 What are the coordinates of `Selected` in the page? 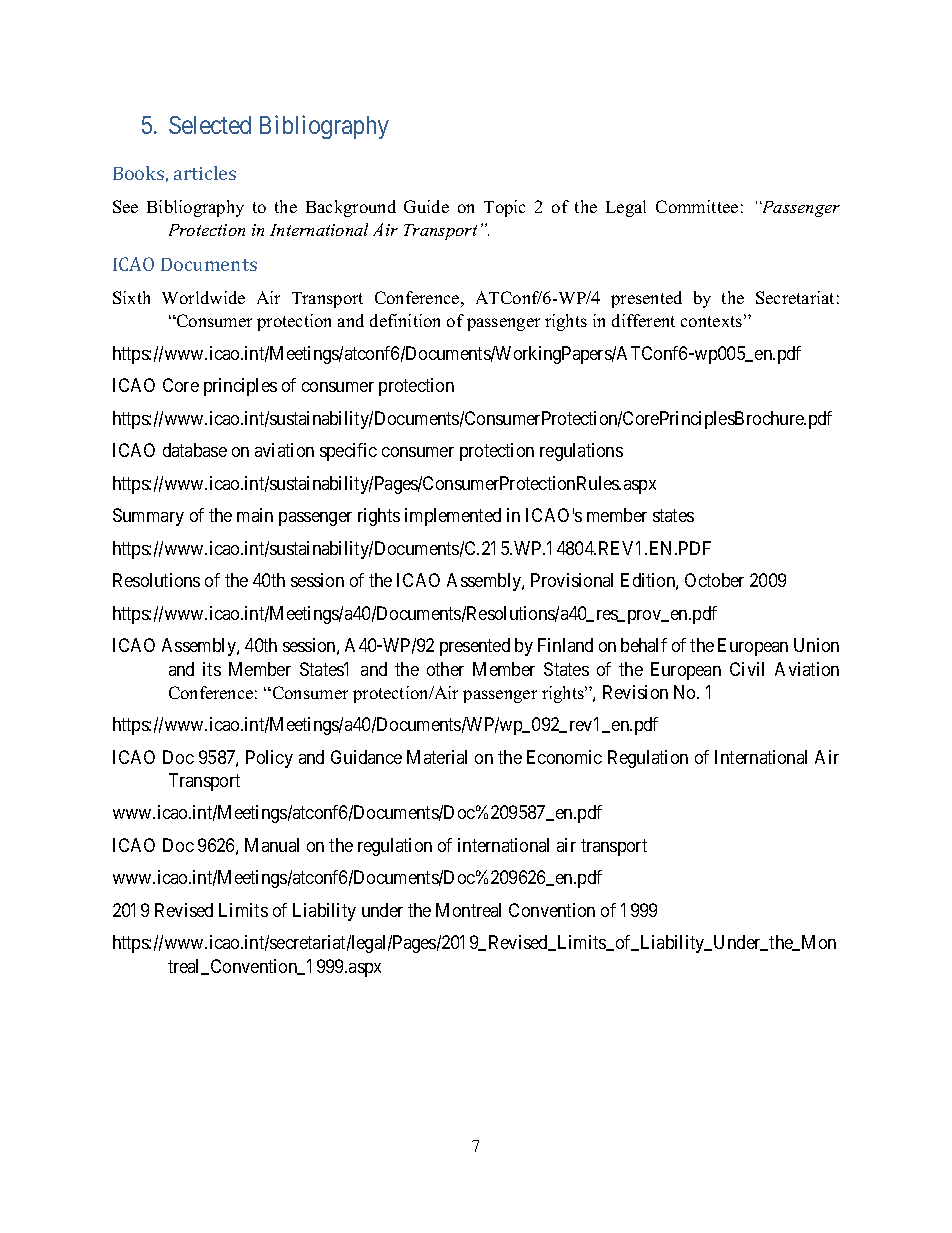 It's located at (210, 125).
